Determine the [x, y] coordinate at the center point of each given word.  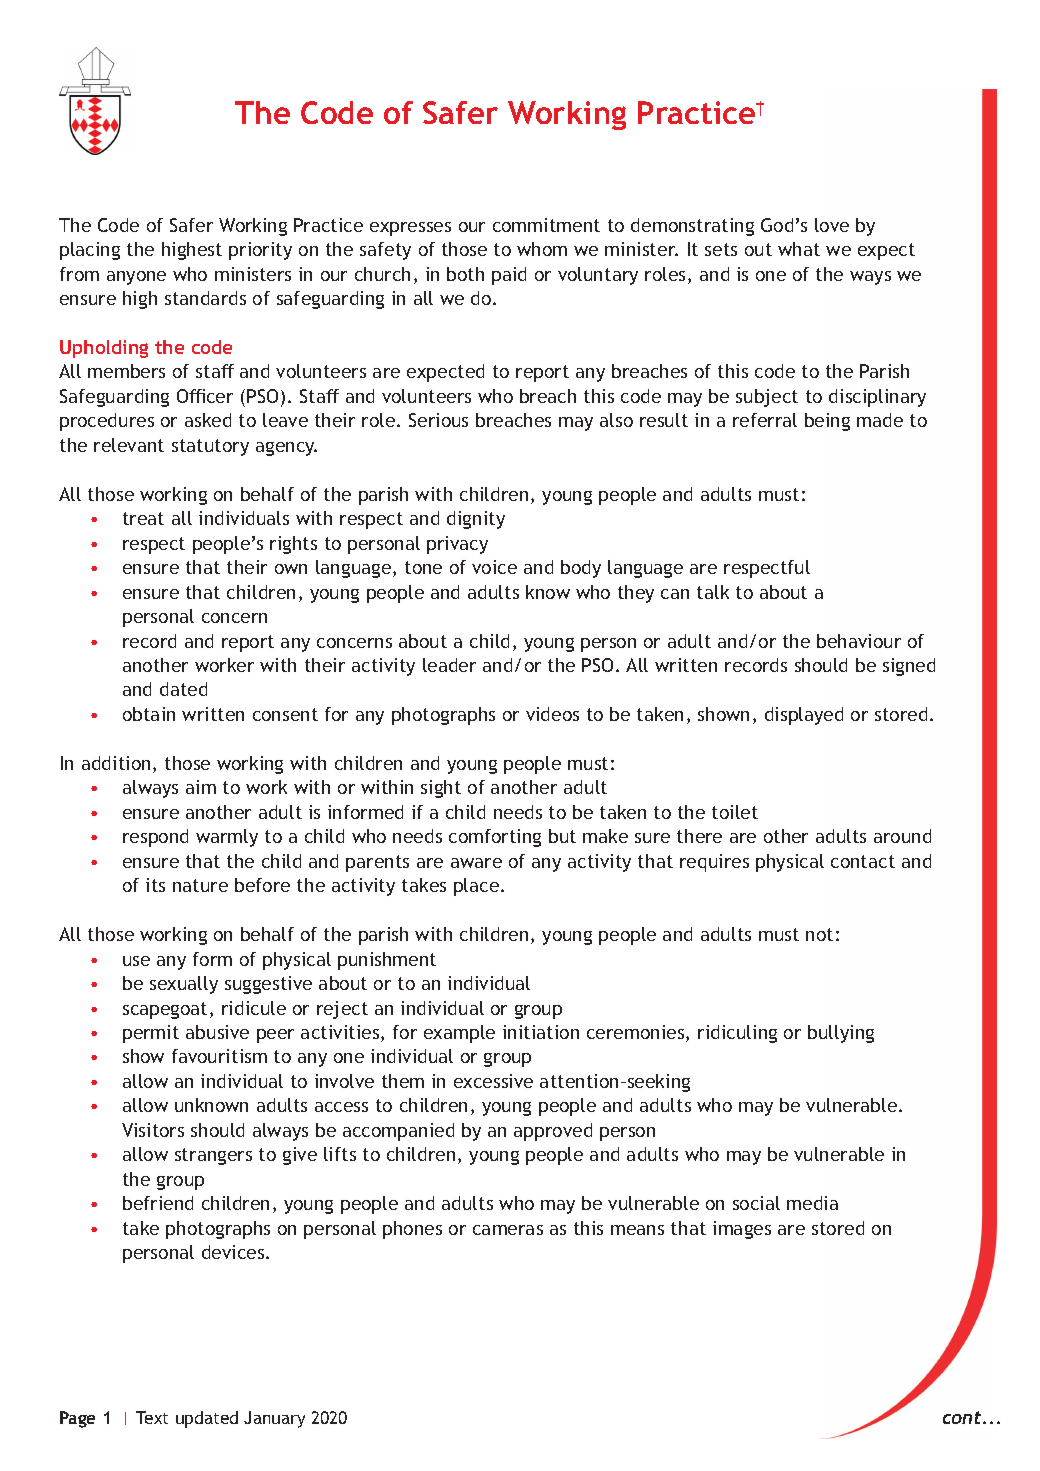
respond [155, 838]
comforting [495, 838]
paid [509, 276]
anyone [136, 278]
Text [152, 1417]
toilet [735, 812]
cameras [508, 1230]
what [799, 249]
